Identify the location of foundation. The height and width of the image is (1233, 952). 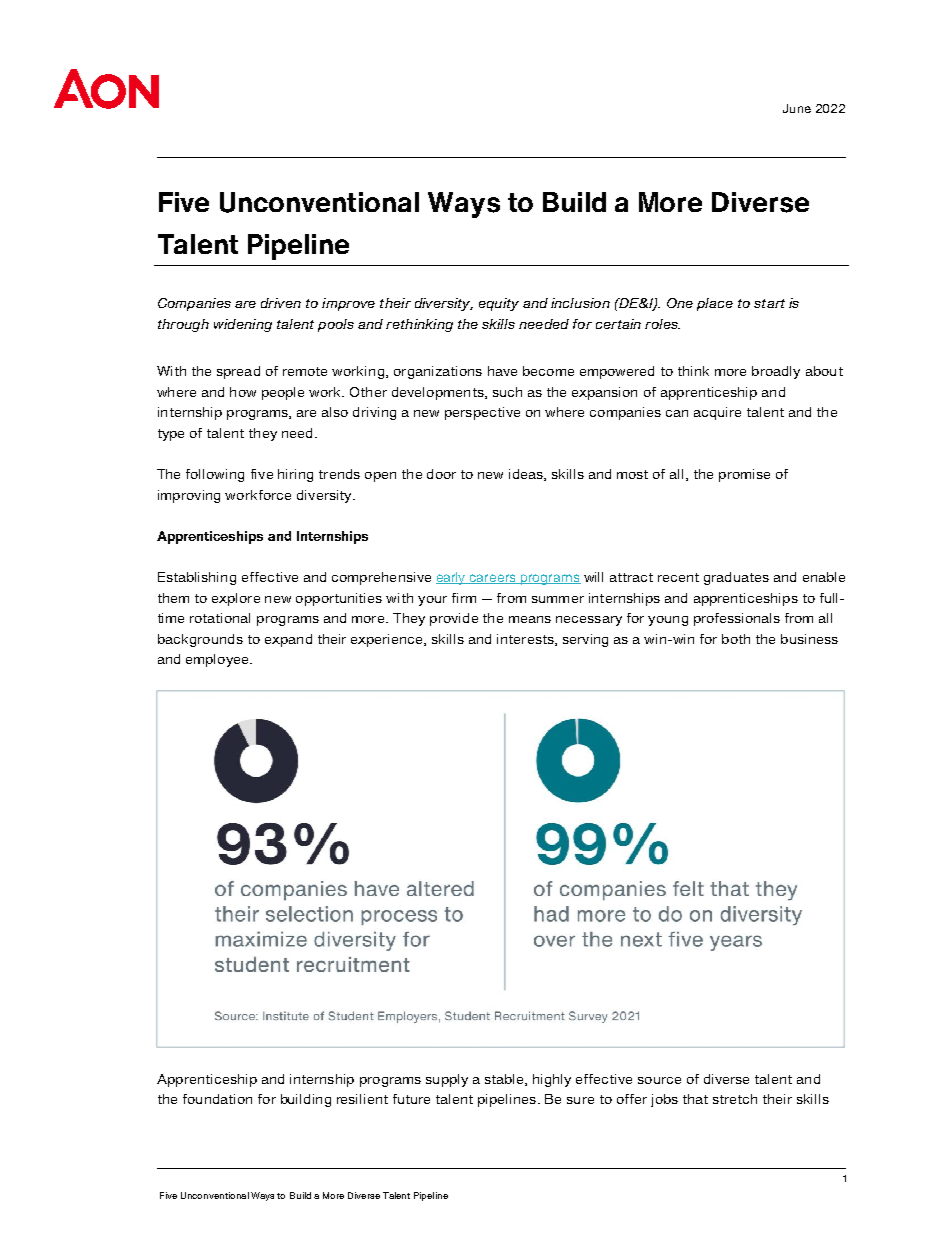
(217, 1099).
